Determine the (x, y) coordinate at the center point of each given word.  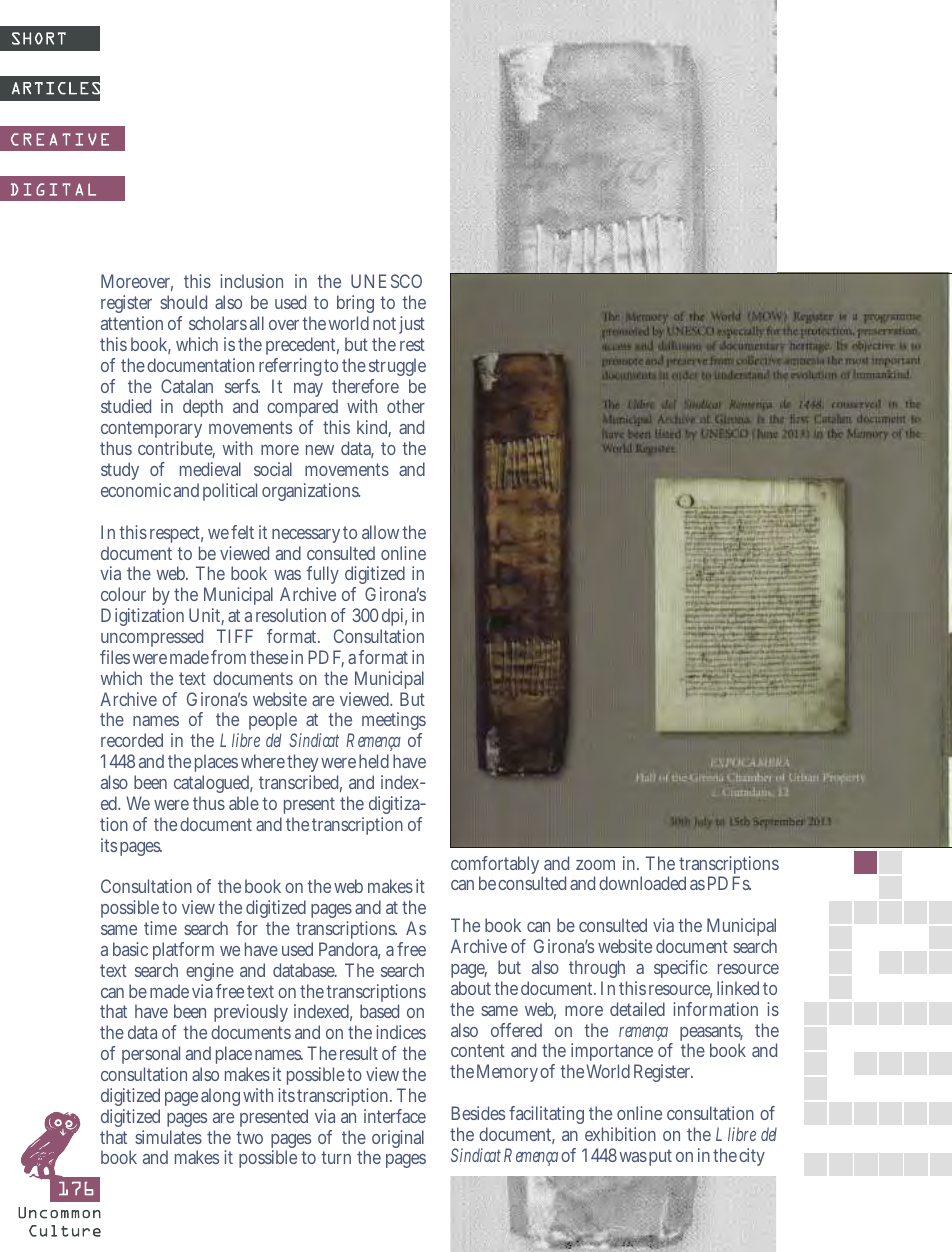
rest (412, 344)
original (398, 1139)
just (410, 325)
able (244, 803)
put (660, 1157)
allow (380, 532)
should (183, 302)
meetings (394, 723)
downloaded (642, 883)
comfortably (497, 866)
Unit (206, 616)
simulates (168, 1137)
